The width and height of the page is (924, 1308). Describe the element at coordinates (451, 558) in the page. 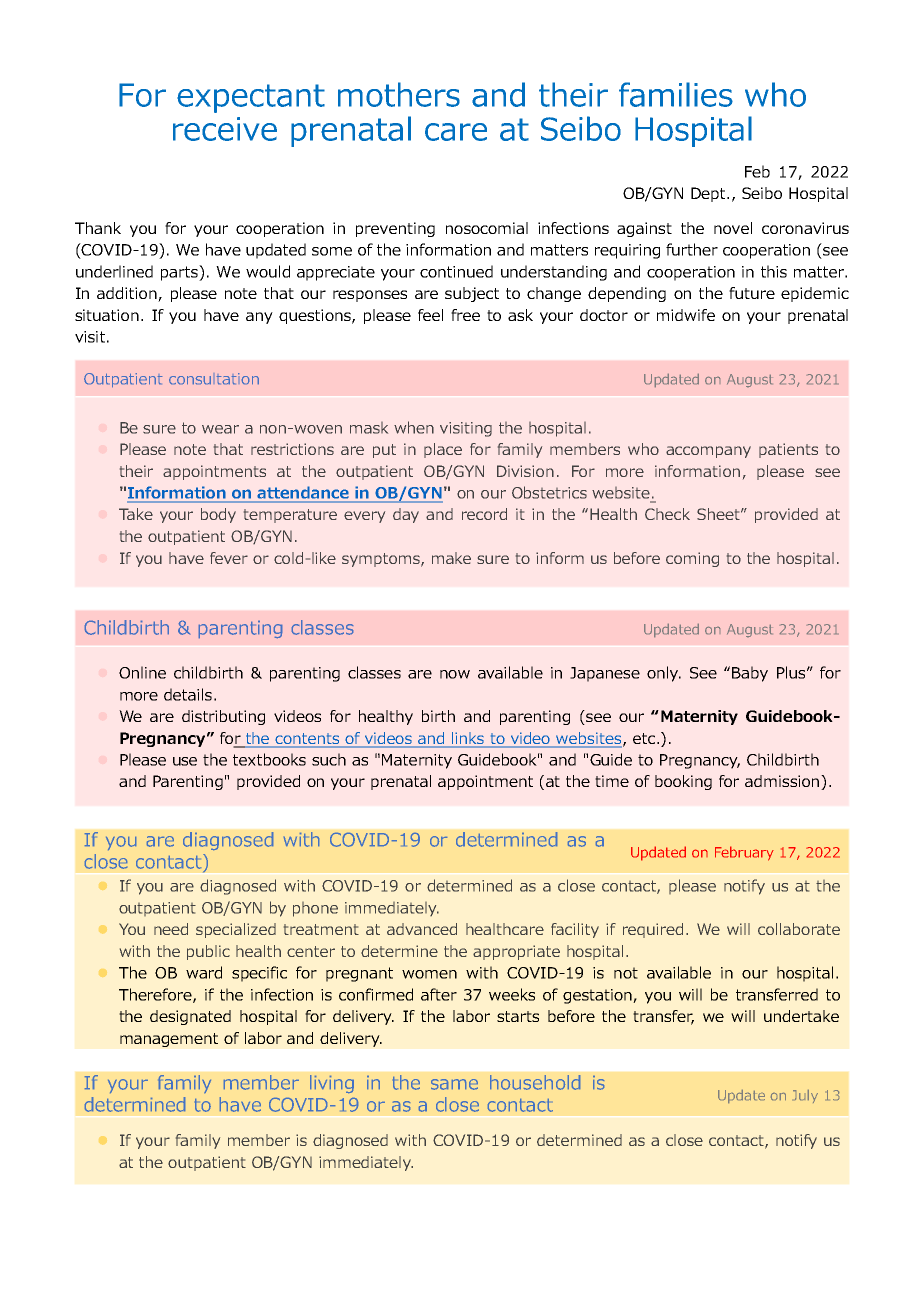

I see `make` at that location.
